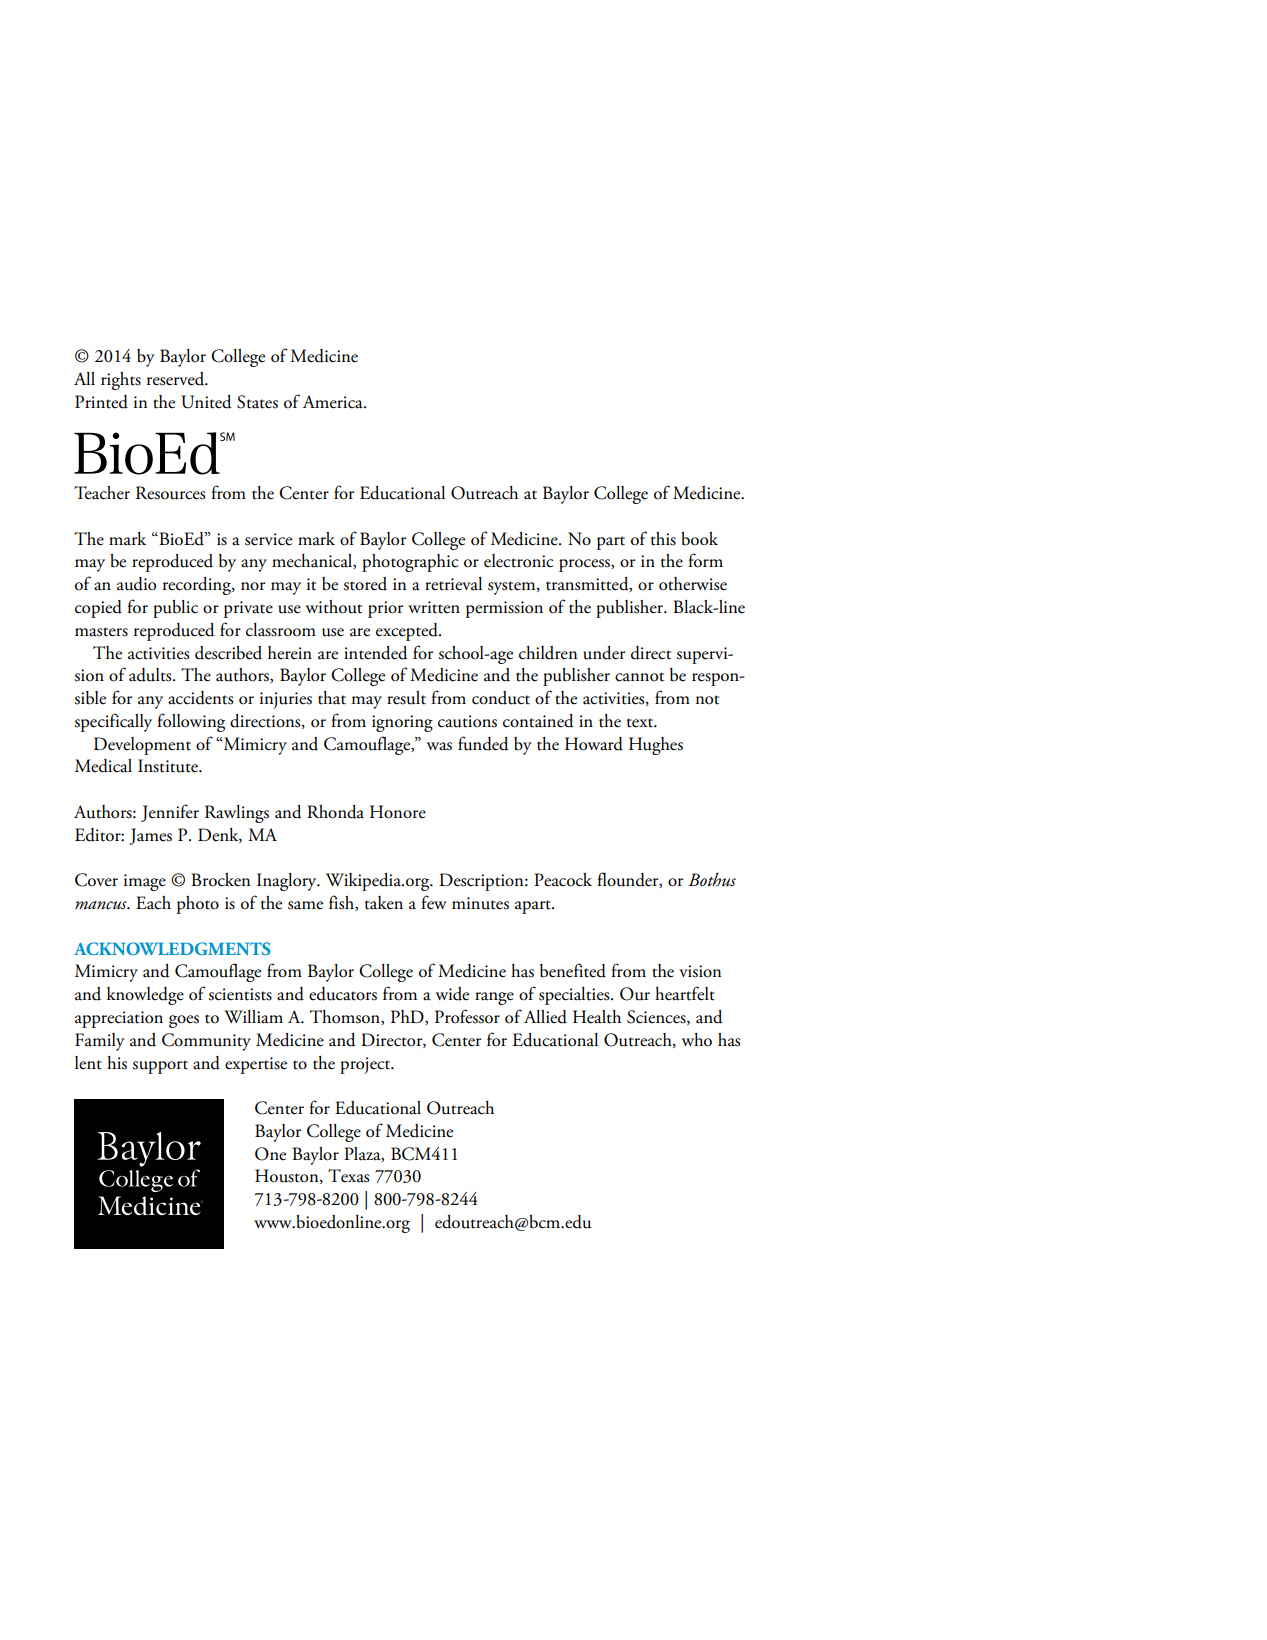 This document has height=1640, width=1267. Describe the element at coordinates (333, 402) in the document. I see `America` at that location.
